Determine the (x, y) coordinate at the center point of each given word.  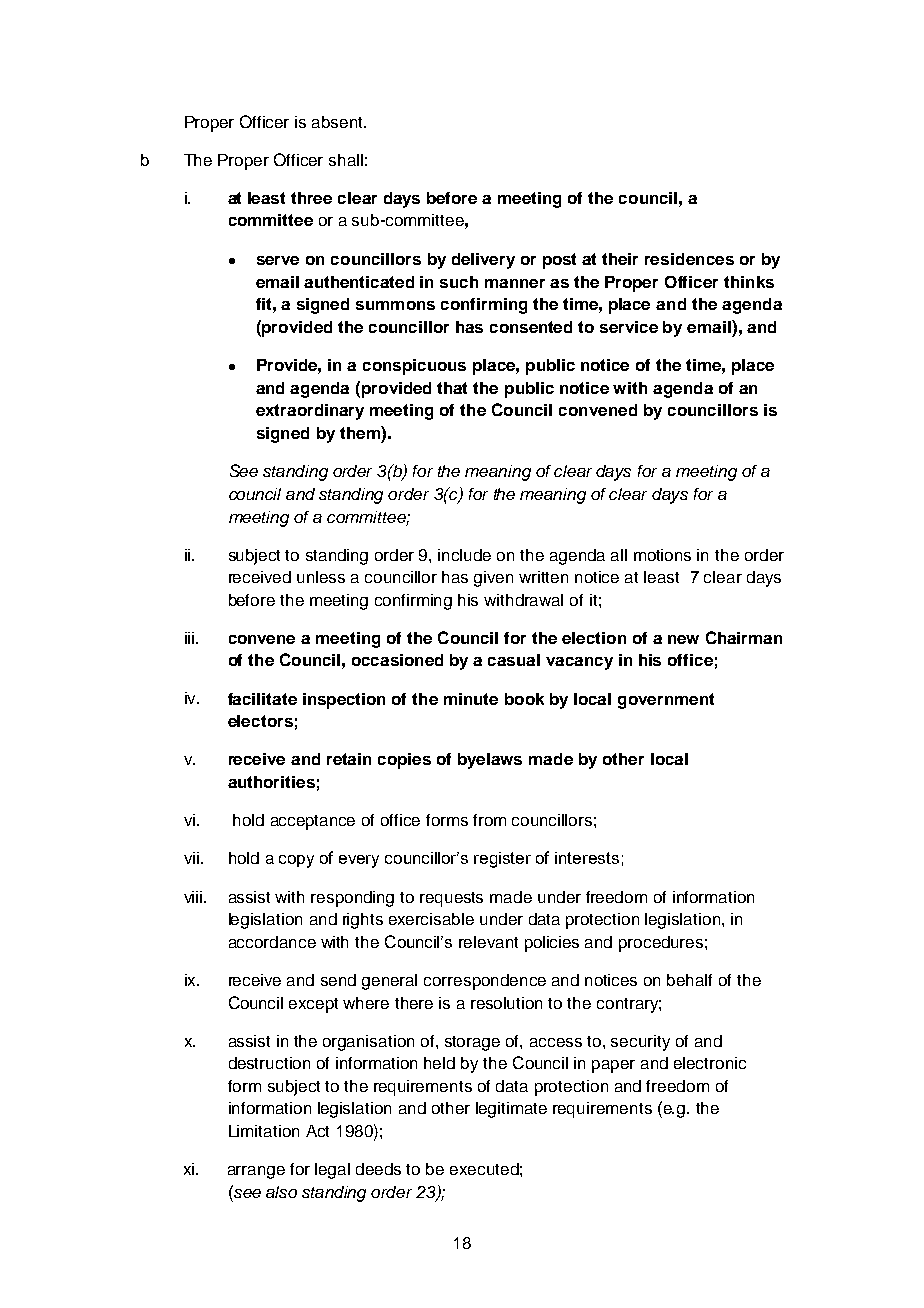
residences (689, 259)
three (311, 198)
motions (662, 555)
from (489, 820)
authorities (271, 782)
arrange (256, 1172)
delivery (483, 261)
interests (587, 858)
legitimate (511, 1110)
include (464, 555)
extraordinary (310, 412)
